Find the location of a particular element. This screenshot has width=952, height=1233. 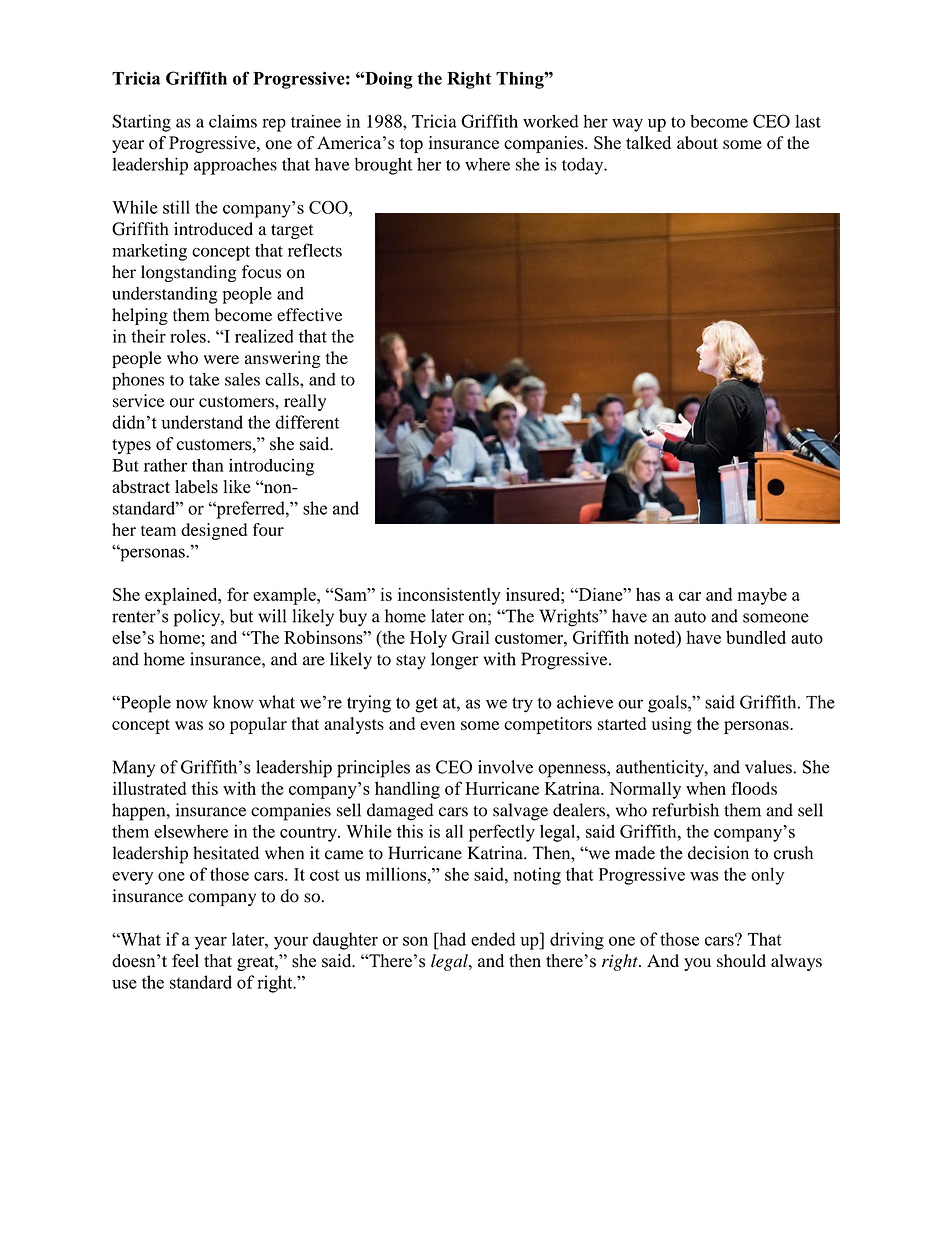

maybe is located at coordinates (762, 596).
